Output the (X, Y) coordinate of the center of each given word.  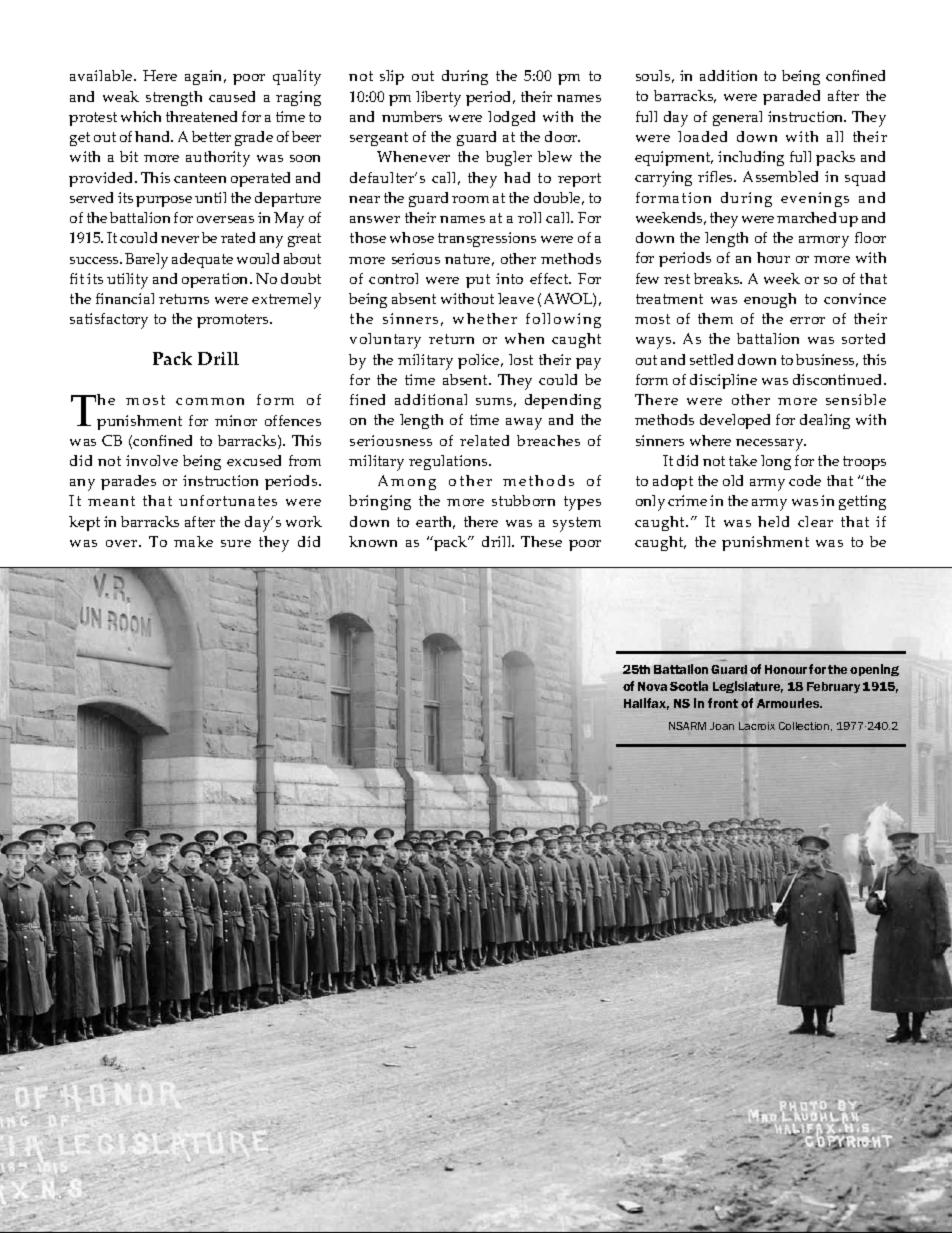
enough (770, 300)
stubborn (523, 500)
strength (174, 98)
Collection (805, 726)
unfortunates (228, 500)
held (773, 521)
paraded (791, 97)
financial (125, 298)
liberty (438, 99)
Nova (652, 686)
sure (236, 543)
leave (516, 298)
